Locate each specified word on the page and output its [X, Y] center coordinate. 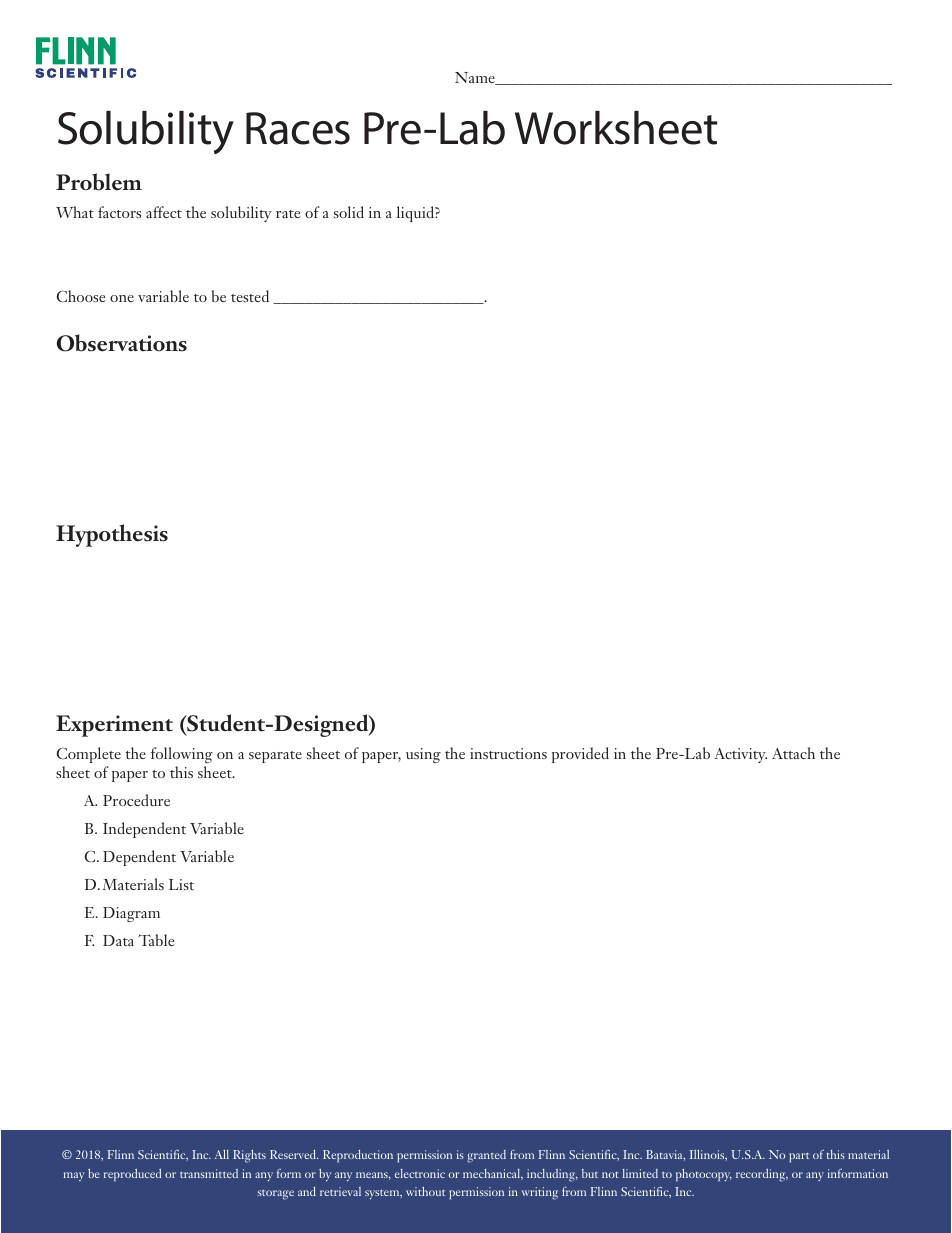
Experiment [114, 726]
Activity [740, 755]
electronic [420, 1173]
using [423, 755]
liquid [416, 214]
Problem [99, 182]
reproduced [132, 1175]
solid [349, 212]
